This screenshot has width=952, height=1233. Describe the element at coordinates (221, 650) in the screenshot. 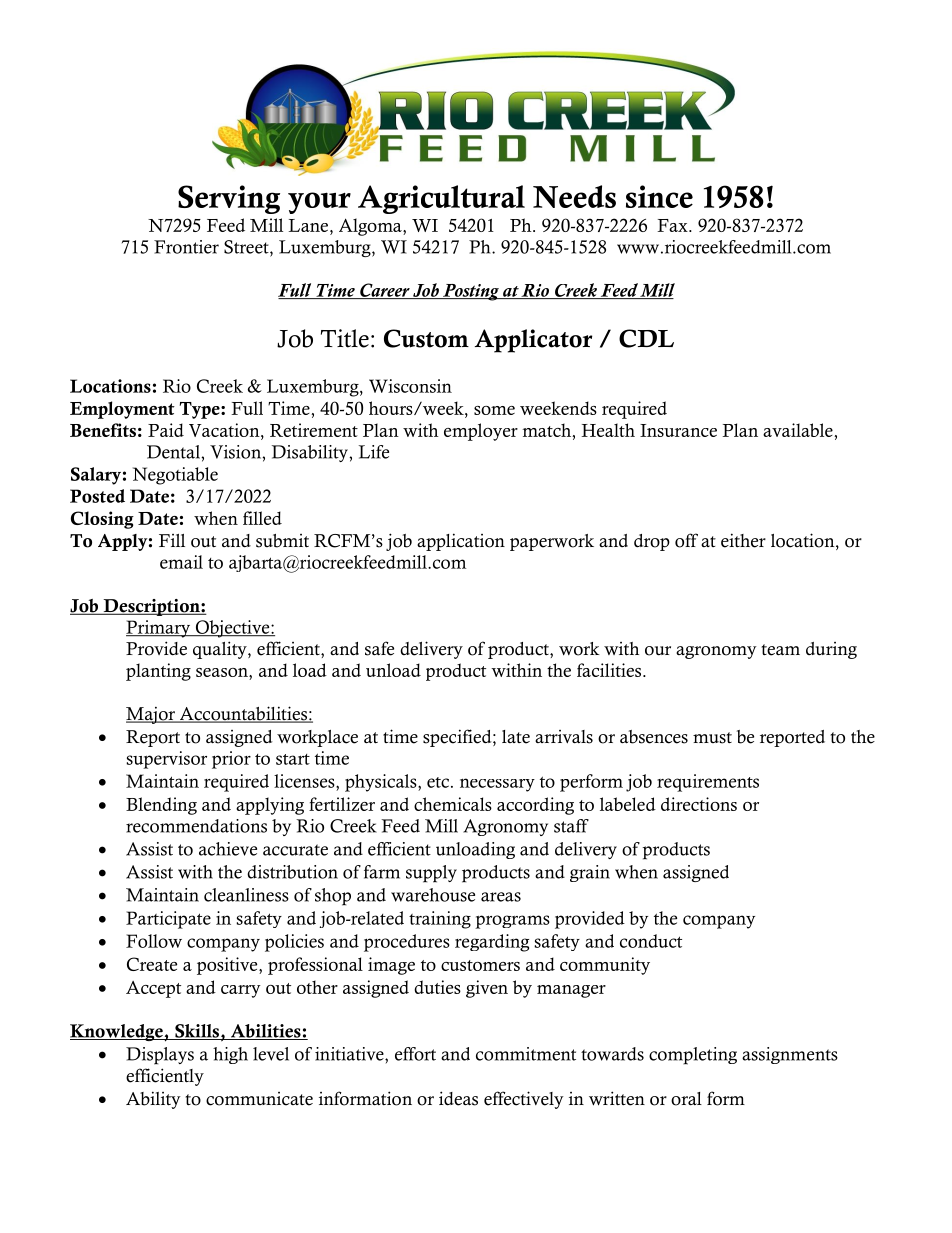

I see `quality` at that location.
